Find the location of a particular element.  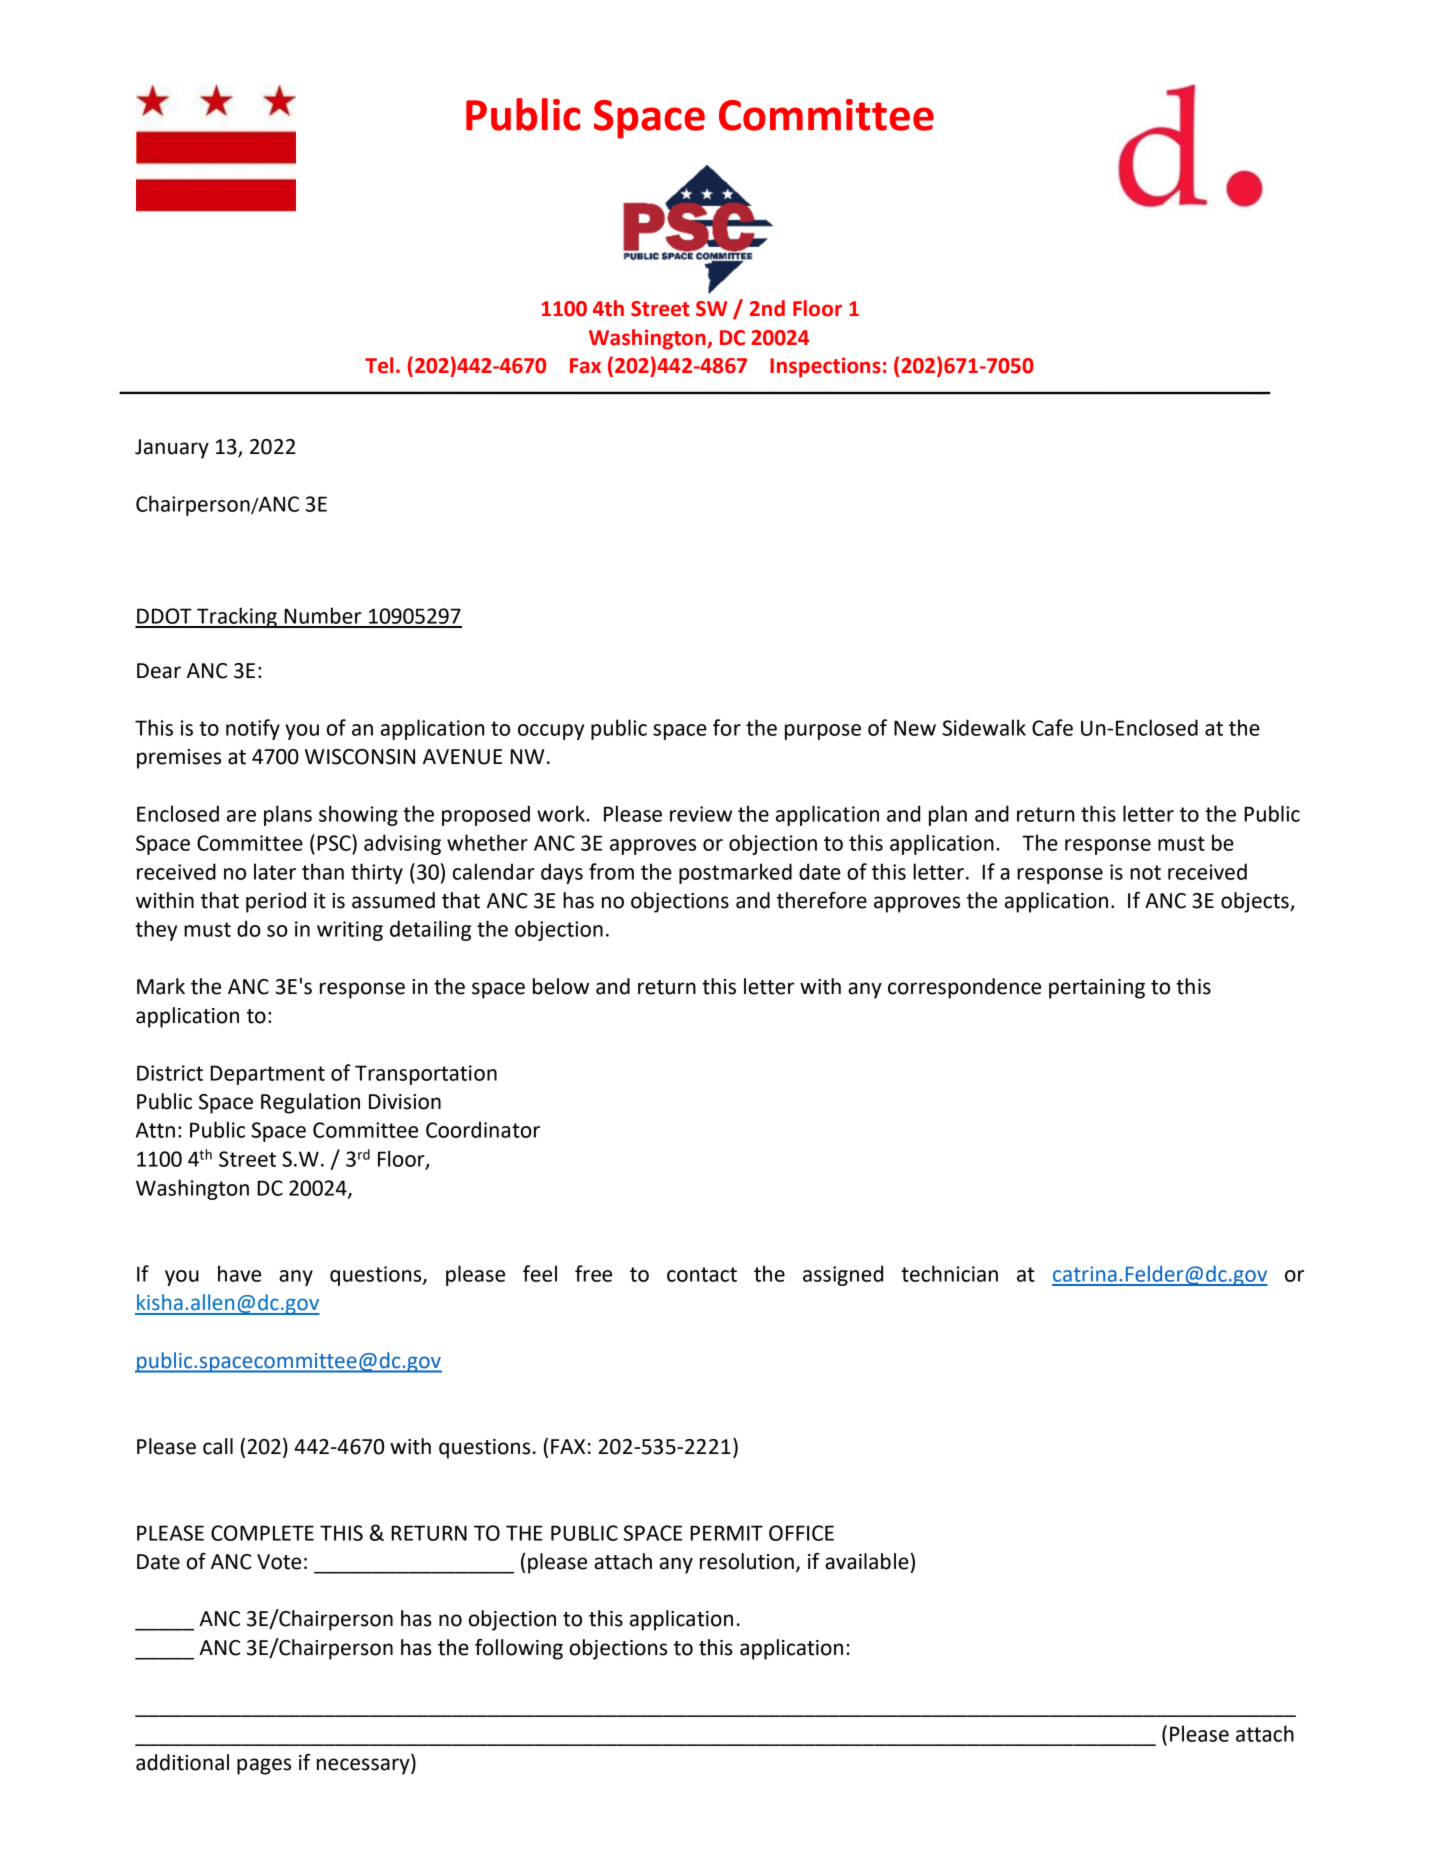

Department is located at coordinates (267, 1075).
